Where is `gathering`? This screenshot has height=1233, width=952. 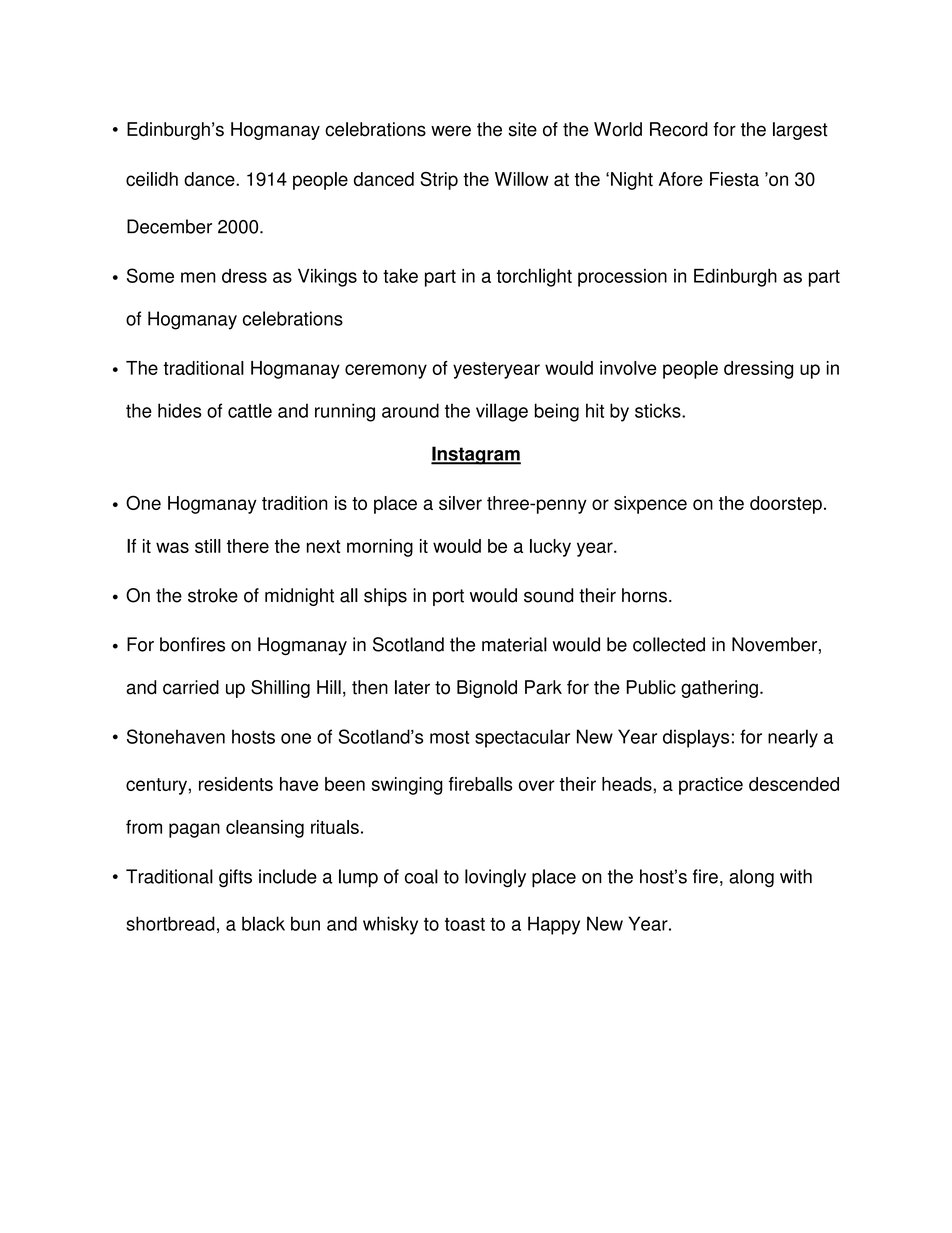
gathering is located at coordinates (719, 689).
